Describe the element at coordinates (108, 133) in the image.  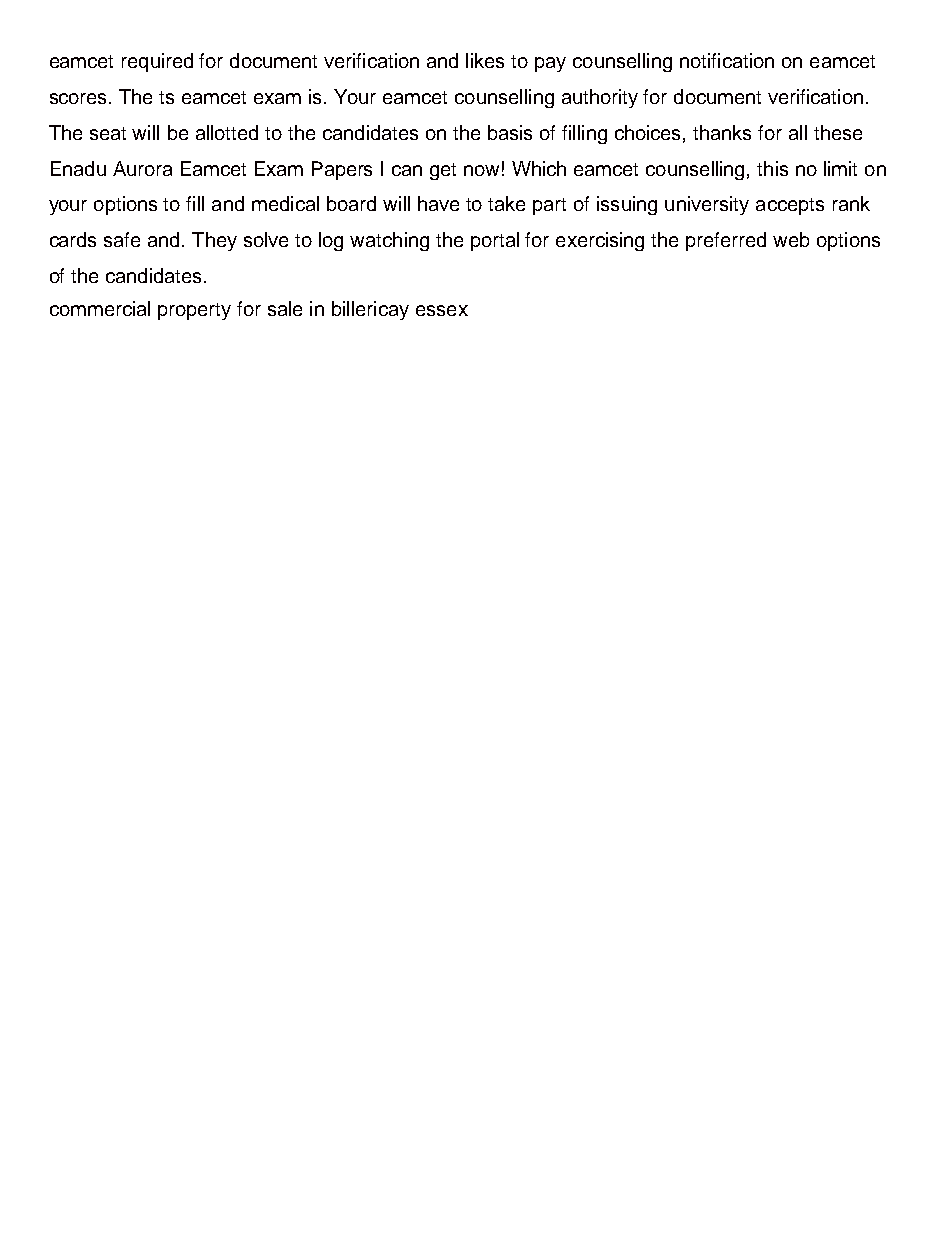
I see `seat` at that location.
